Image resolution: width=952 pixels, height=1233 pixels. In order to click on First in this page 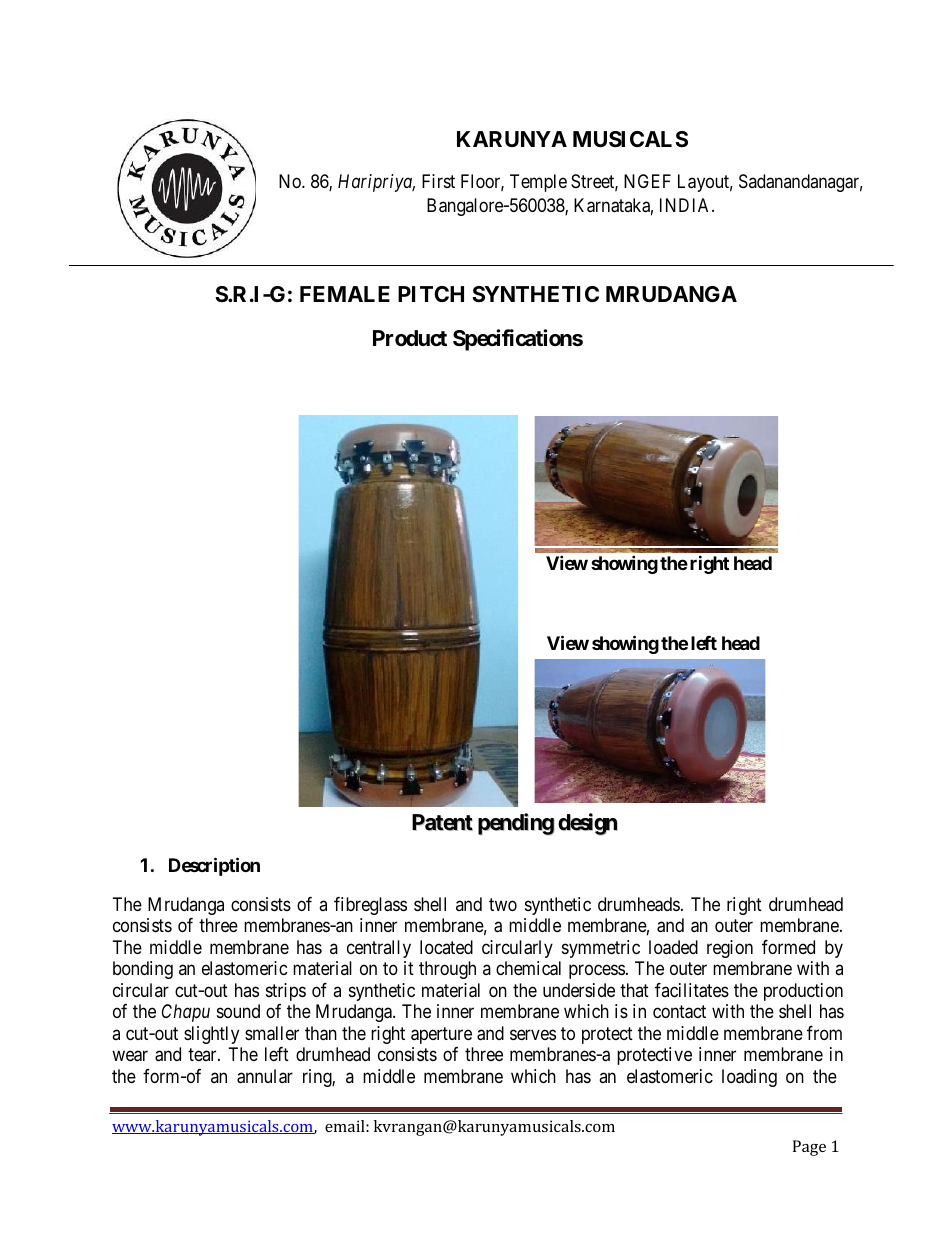, I will do `click(438, 181)`.
